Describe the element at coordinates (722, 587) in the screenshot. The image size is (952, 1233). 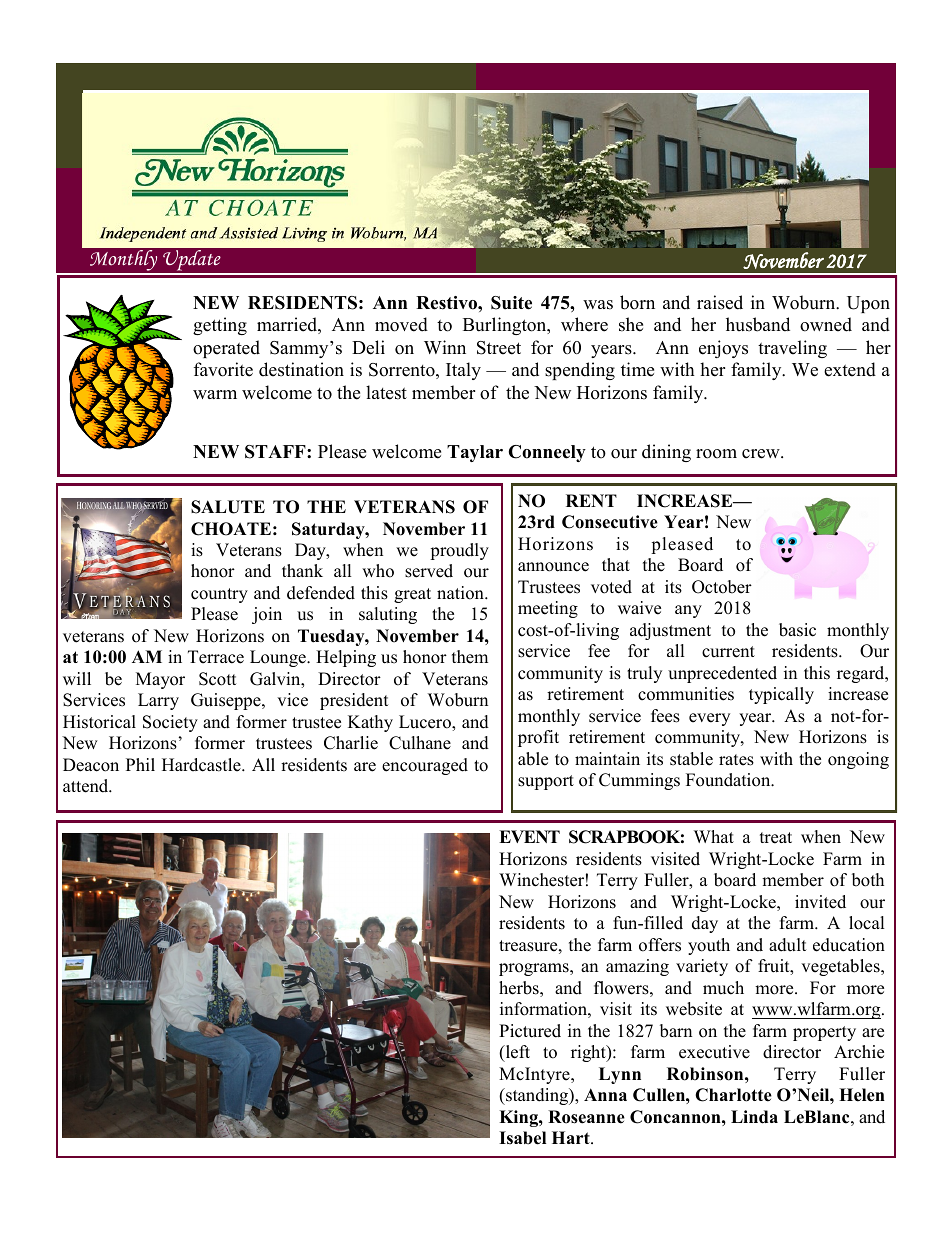
I see `October` at that location.
